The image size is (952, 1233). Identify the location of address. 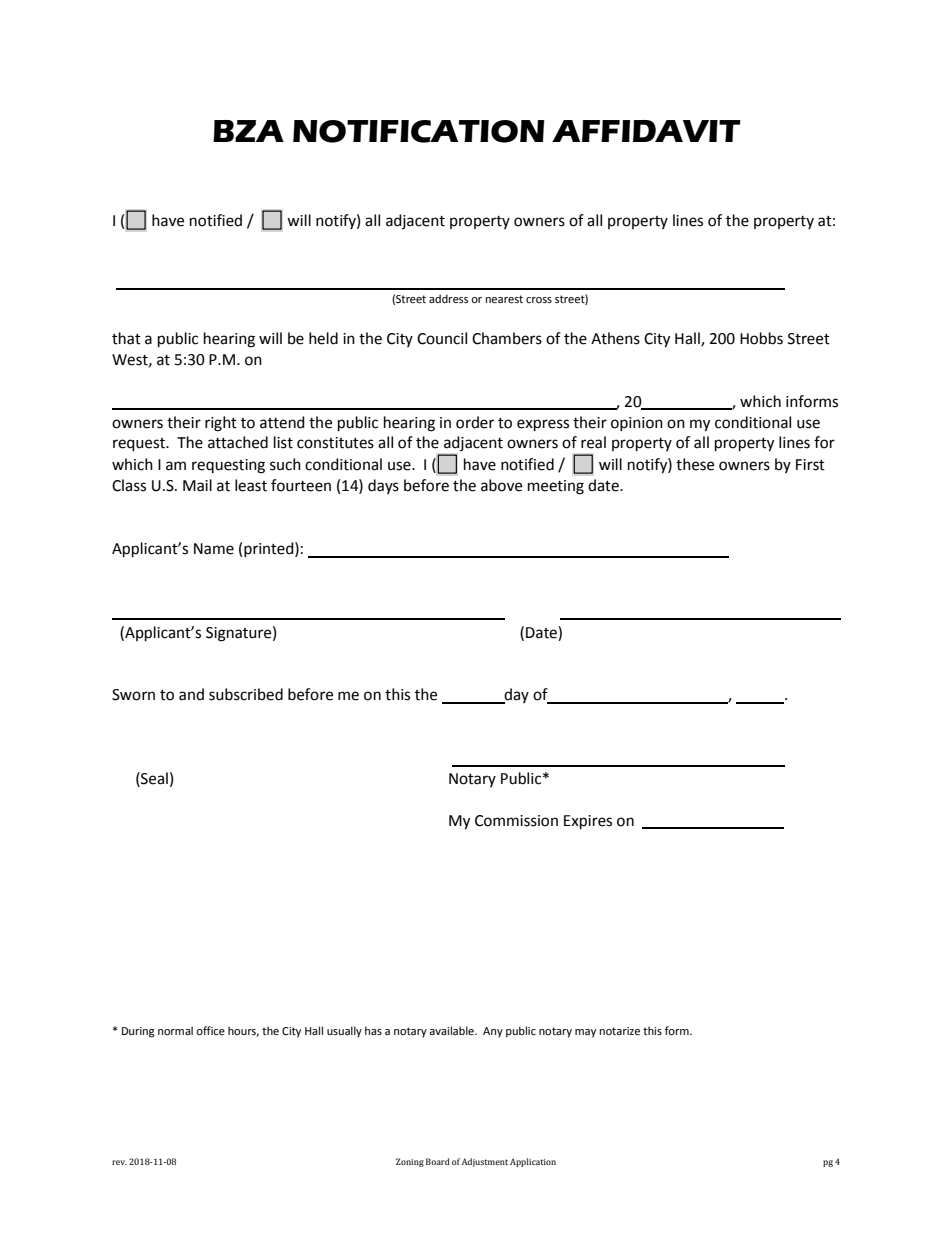
(448, 298).
